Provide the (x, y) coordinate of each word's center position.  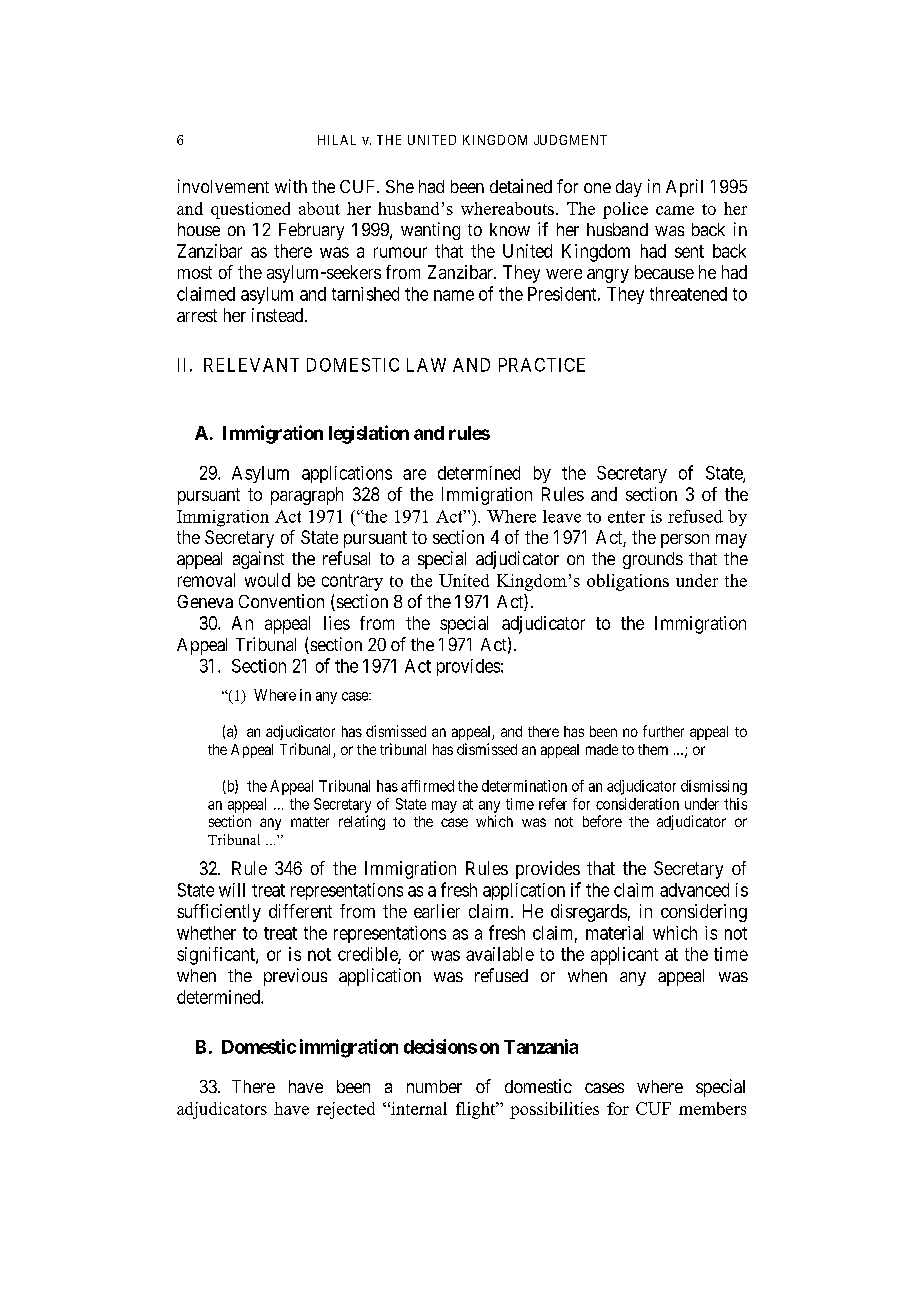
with (291, 186)
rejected (346, 1110)
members (712, 1108)
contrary (352, 582)
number (434, 1086)
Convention (281, 601)
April (684, 188)
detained (521, 186)
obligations (628, 582)
